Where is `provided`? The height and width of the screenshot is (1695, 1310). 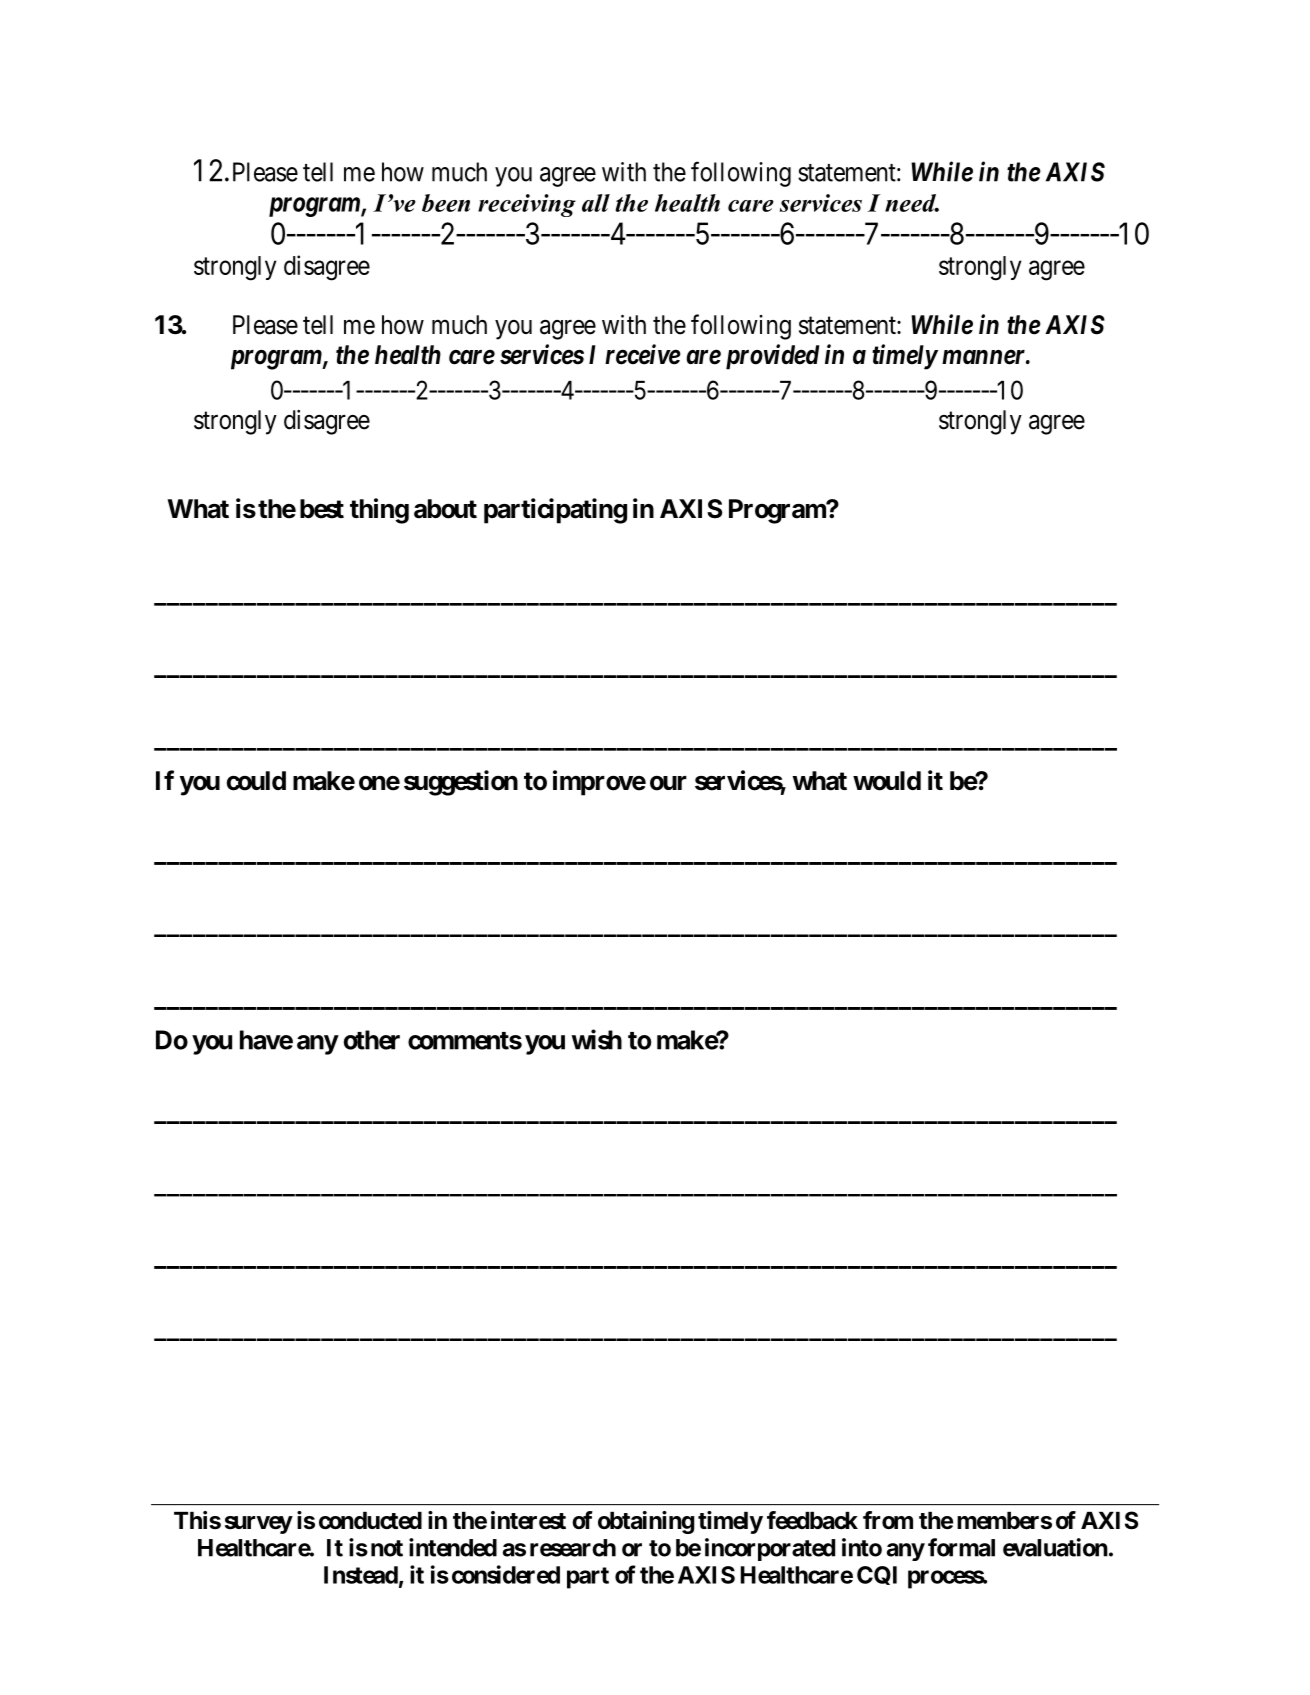 provided is located at coordinates (773, 357).
